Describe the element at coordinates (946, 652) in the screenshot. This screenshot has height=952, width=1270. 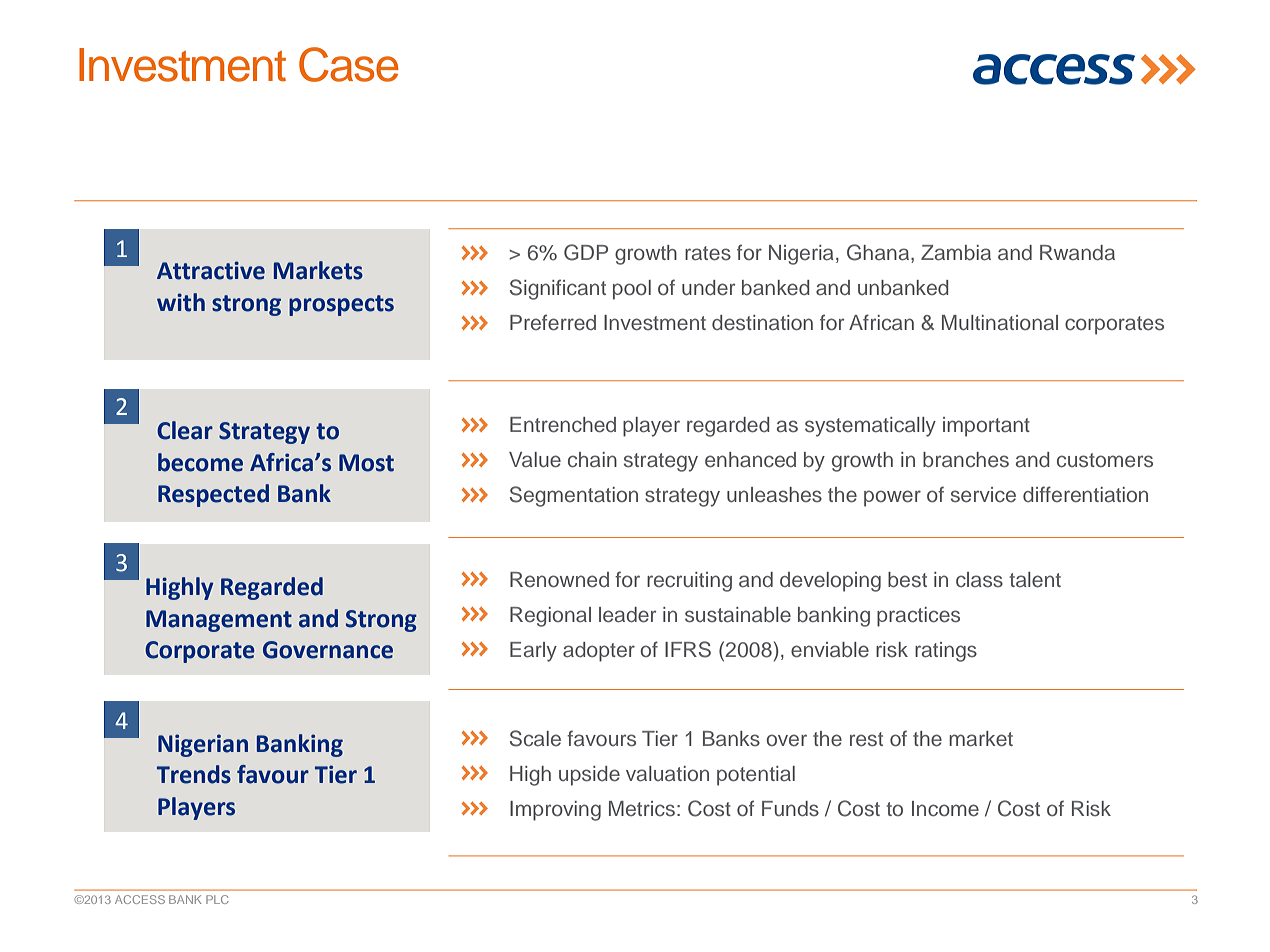
I see `ratings` at that location.
